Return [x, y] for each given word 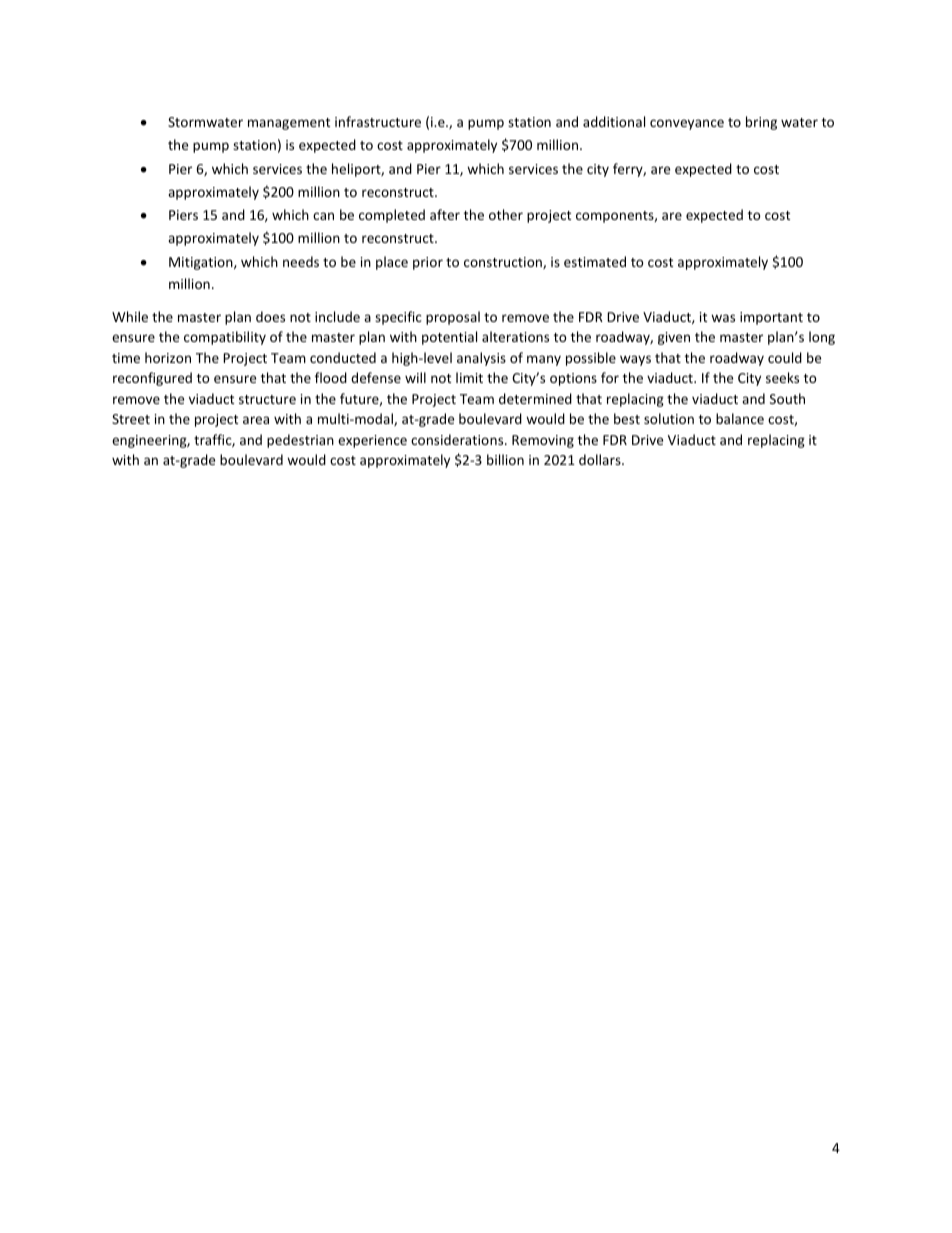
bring [761, 123]
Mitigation [202, 263]
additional [614, 121]
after [445, 214]
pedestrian [300, 441]
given [674, 338]
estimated [595, 261]
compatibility [225, 338]
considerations [458, 439]
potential [449, 338]
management [289, 124]
